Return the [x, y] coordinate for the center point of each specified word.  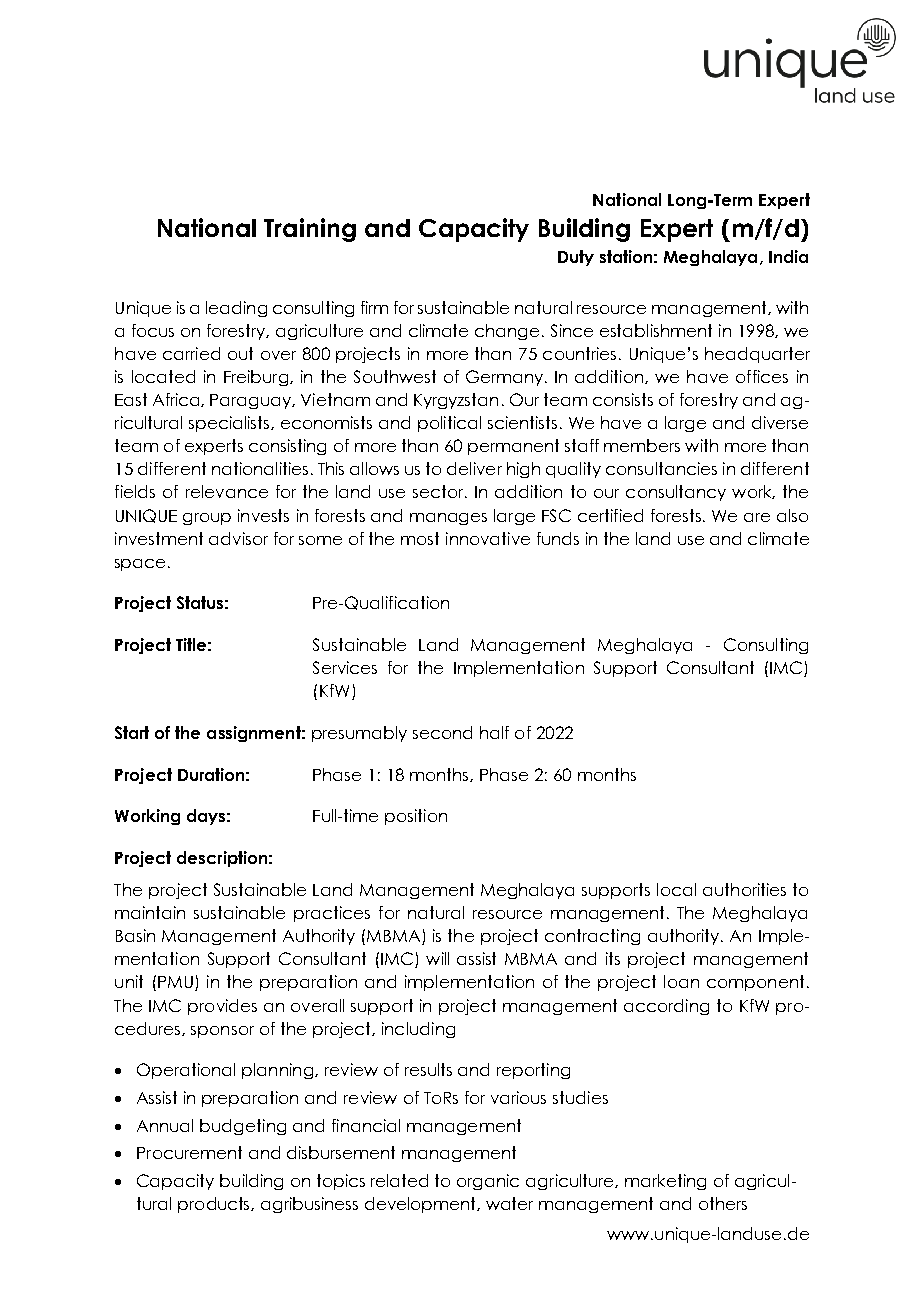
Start [132, 732]
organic [488, 1182]
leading [236, 309]
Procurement [189, 1152]
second [442, 732]
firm [374, 307]
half [494, 732]
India [788, 256]
